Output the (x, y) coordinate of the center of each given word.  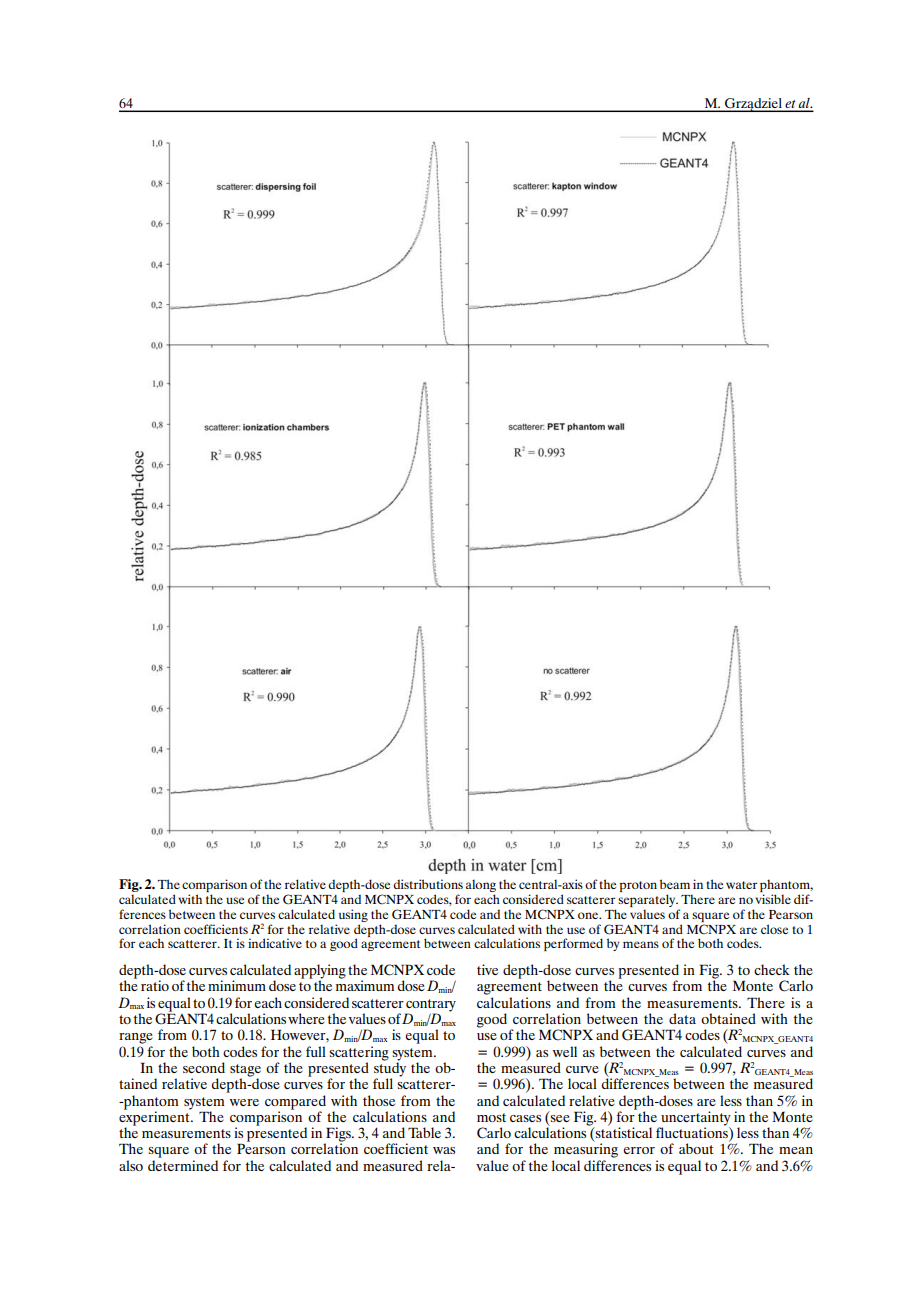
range (136, 1038)
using (353, 915)
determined (183, 1165)
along (481, 887)
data (682, 1018)
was (444, 1150)
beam (675, 884)
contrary (431, 1005)
